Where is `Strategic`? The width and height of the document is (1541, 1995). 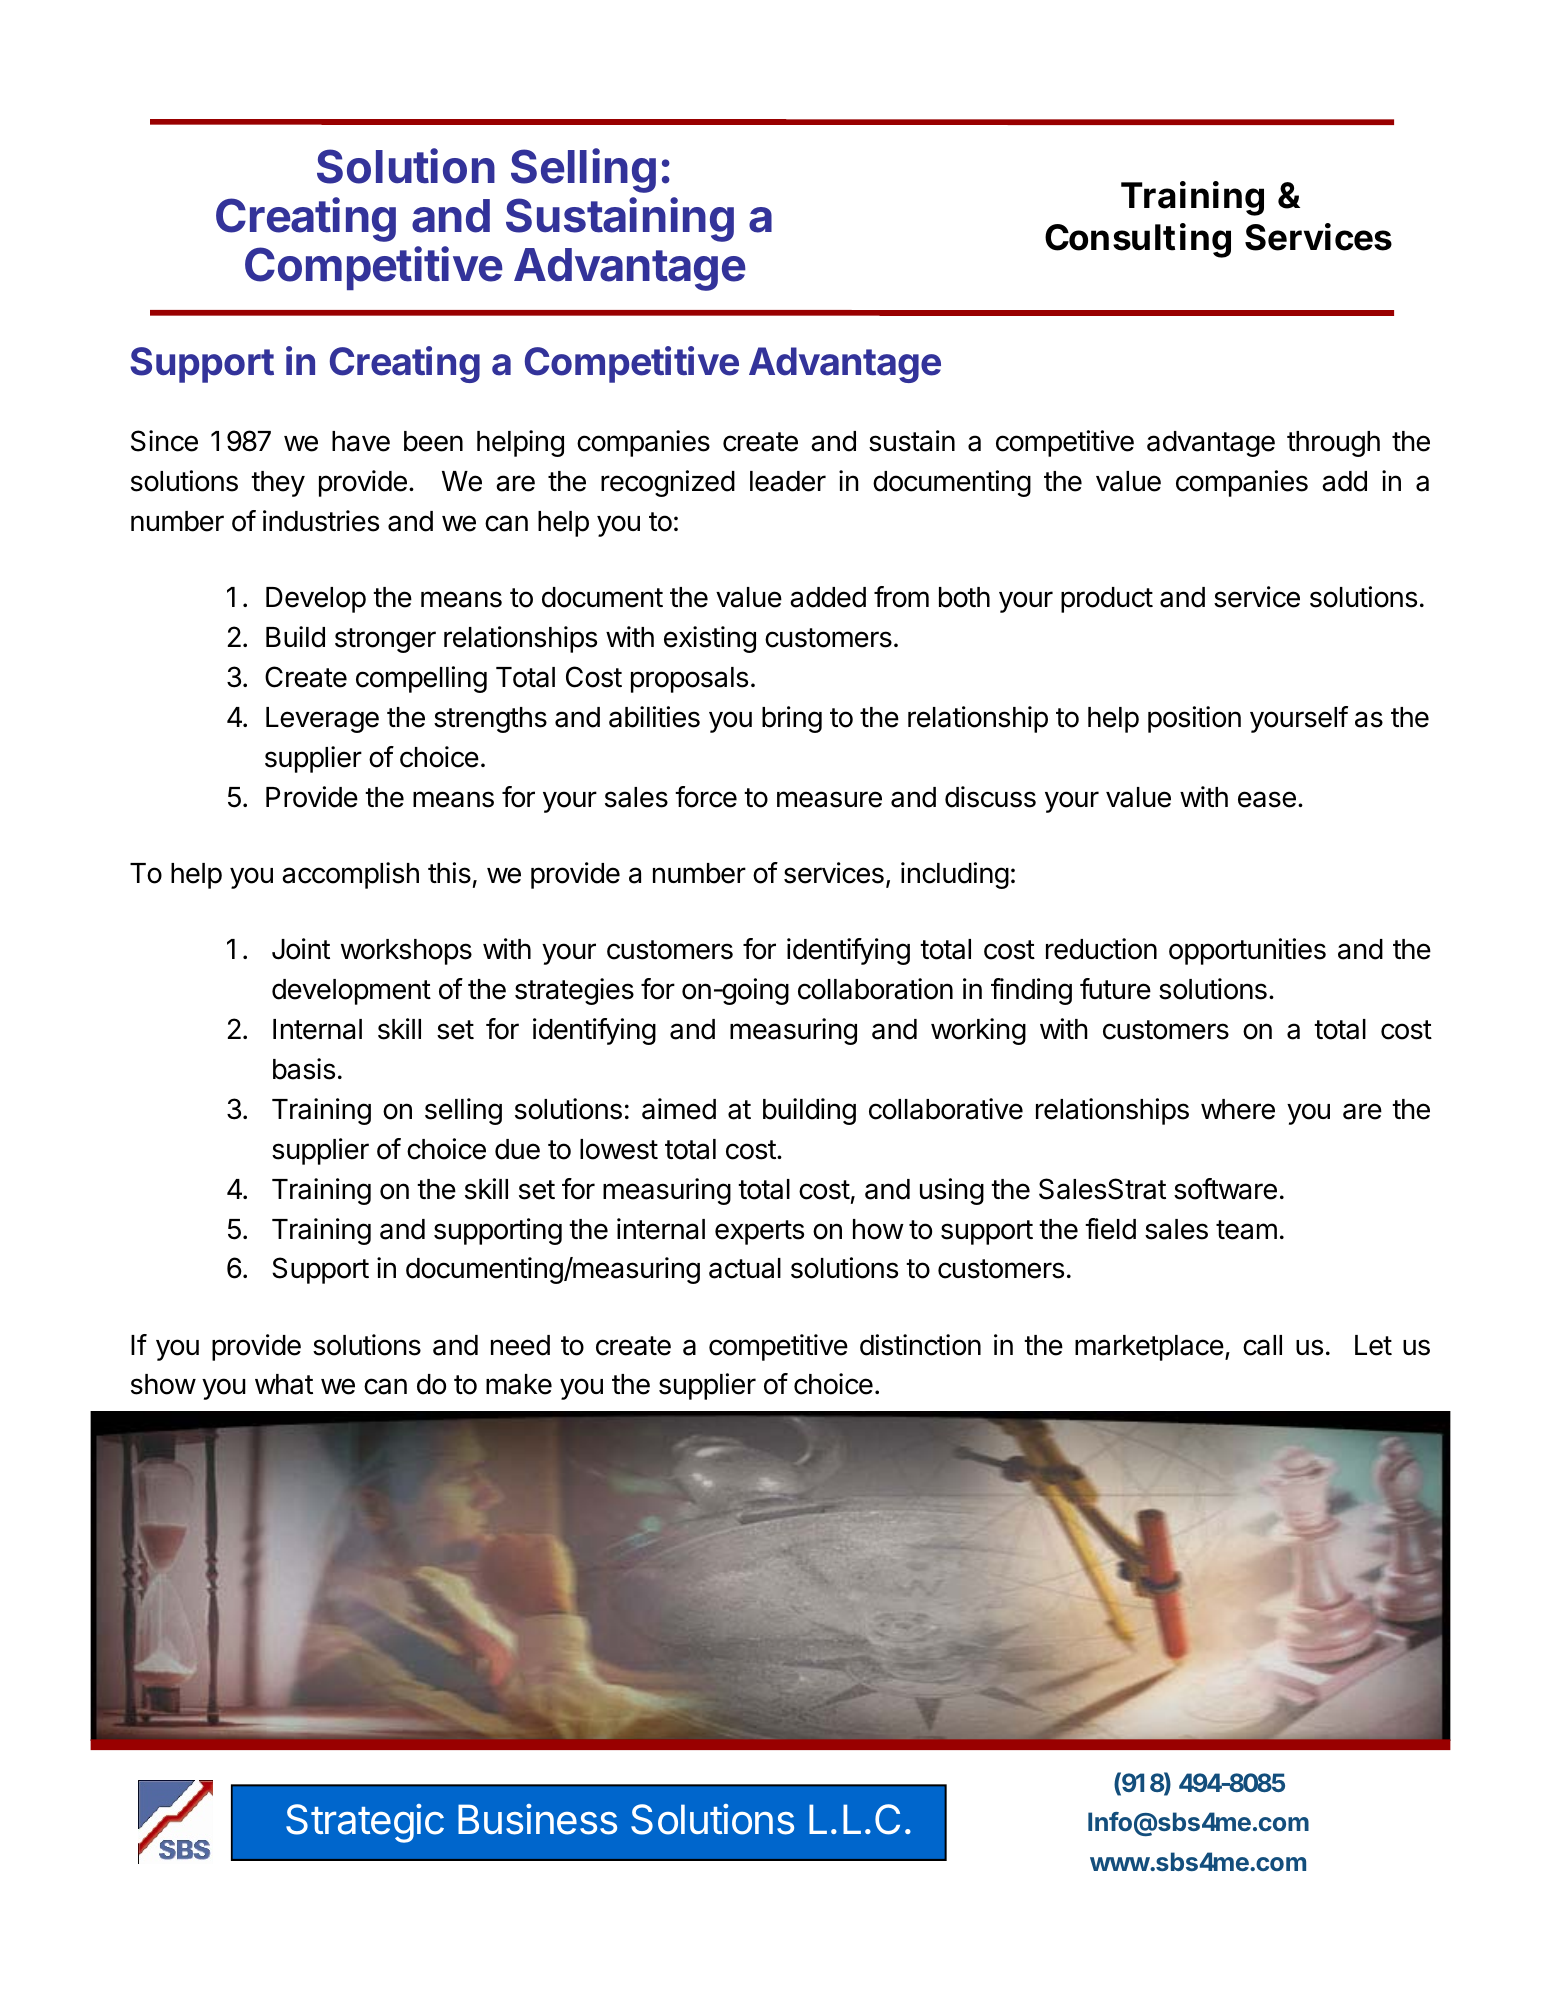 Strategic is located at coordinates (365, 1823).
